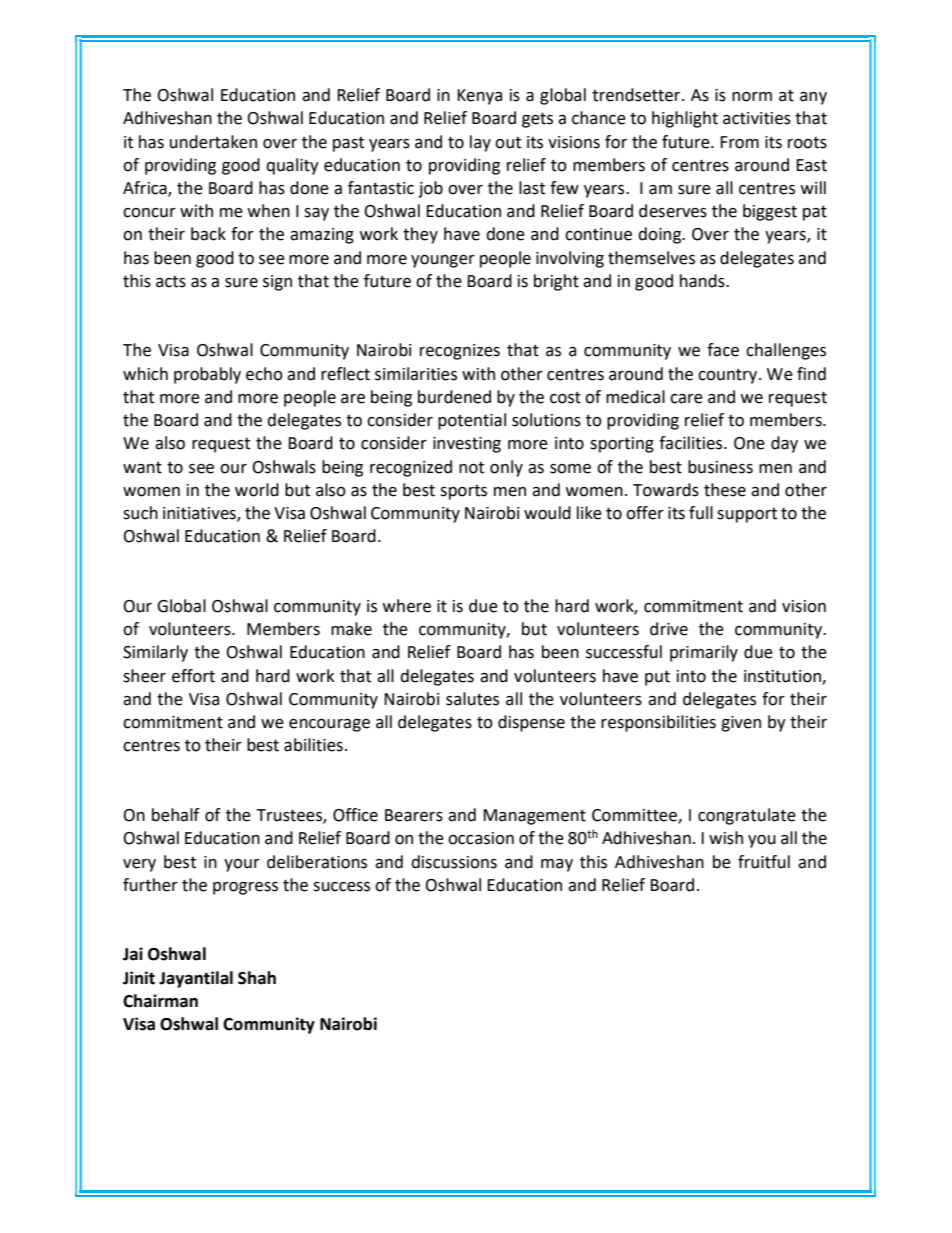  What do you see at coordinates (472, 699) in the page?
I see `salutes` at bounding box center [472, 699].
